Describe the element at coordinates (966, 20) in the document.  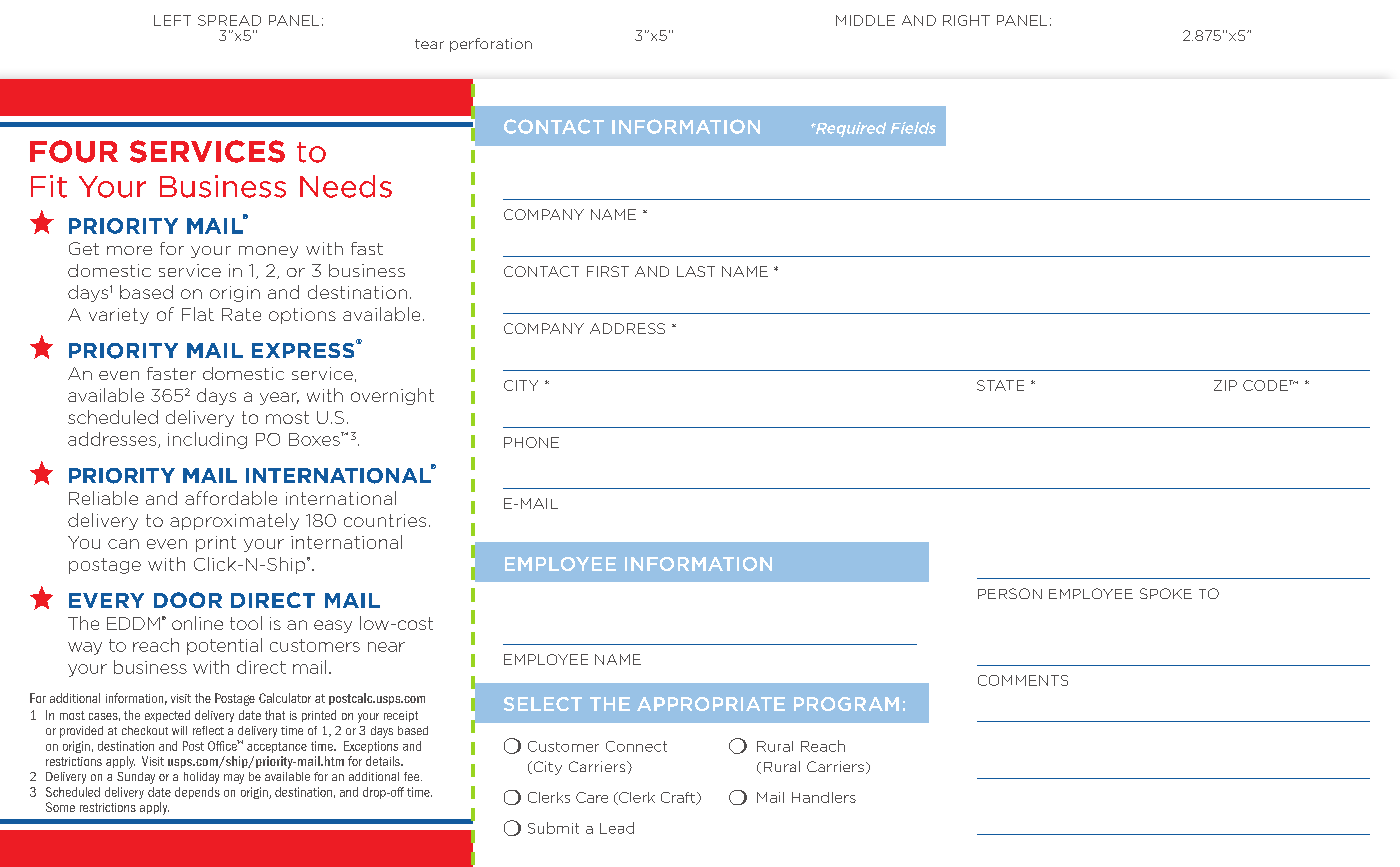
I see `RIGHT` at that location.
